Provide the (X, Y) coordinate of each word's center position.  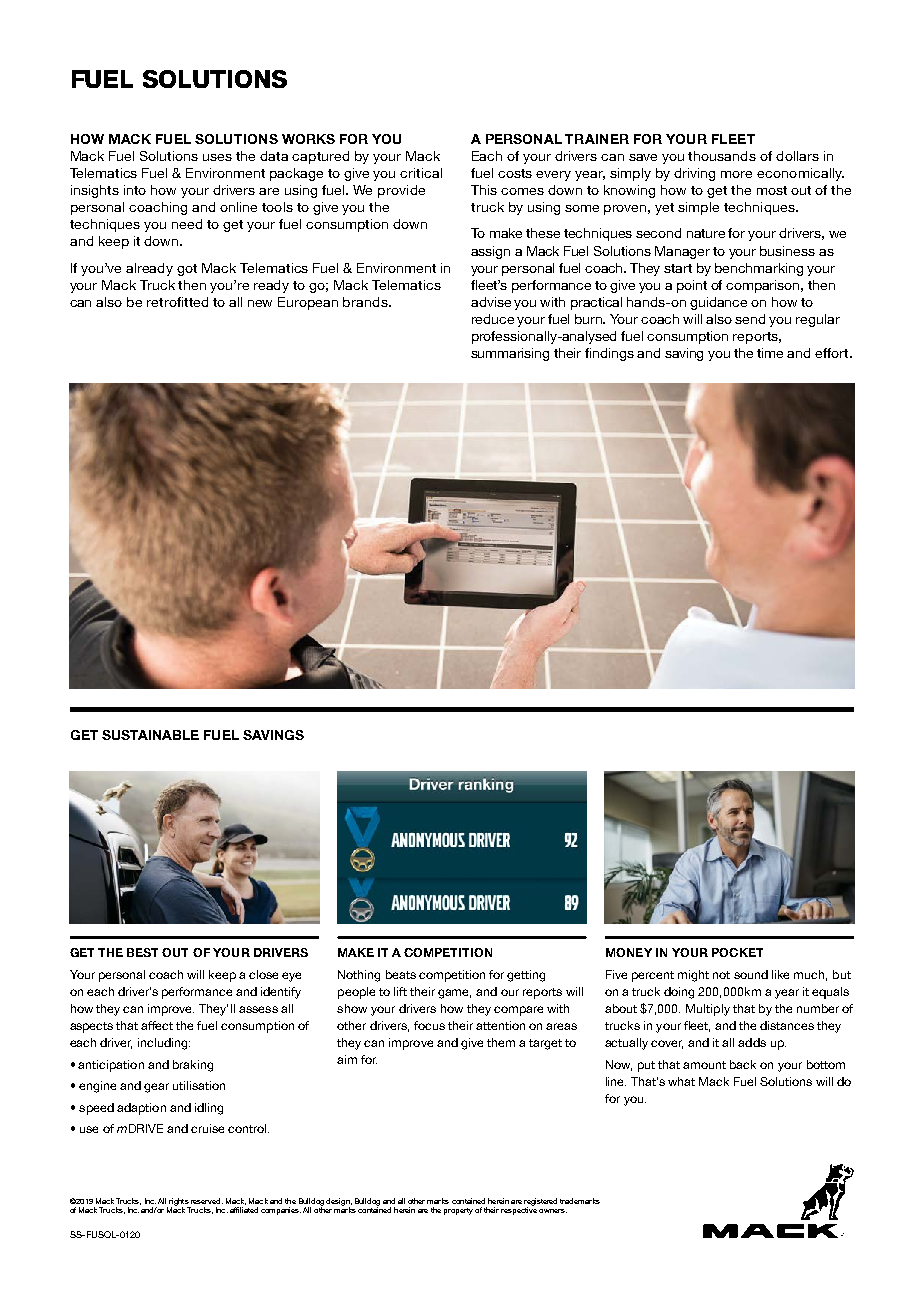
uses (217, 157)
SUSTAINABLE (150, 735)
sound (751, 974)
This (484, 190)
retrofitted (177, 302)
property (458, 1211)
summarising (510, 354)
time (770, 353)
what (681, 1081)
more (736, 174)
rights (179, 1203)
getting (526, 976)
